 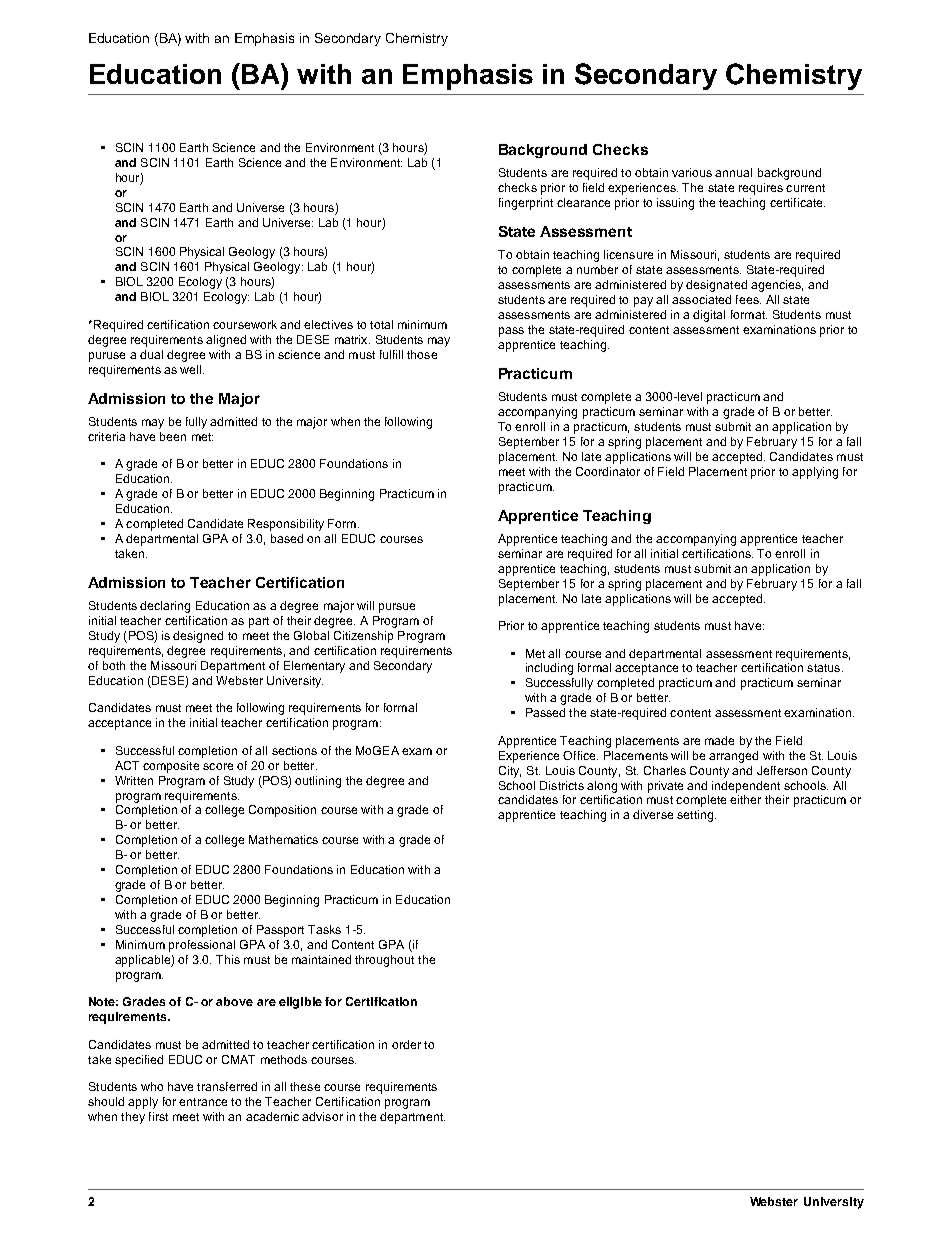 What do you see at coordinates (226, 341) in the document?
I see `aligned` at bounding box center [226, 341].
